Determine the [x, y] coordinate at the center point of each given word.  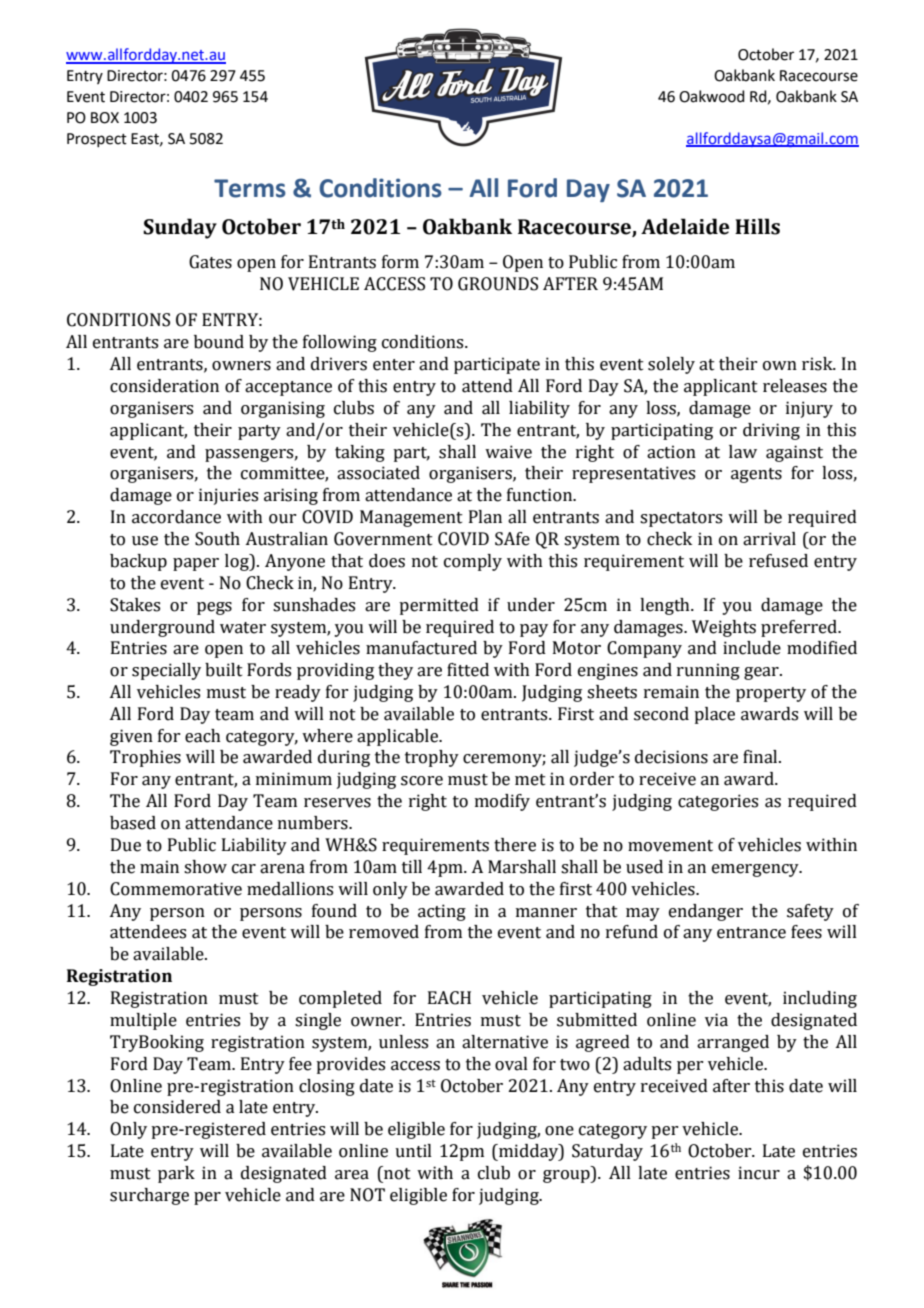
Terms [250, 188]
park [176, 1174]
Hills [757, 226]
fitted [468, 670]
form [400, 262]
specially [166, 671]
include [752, 648]
